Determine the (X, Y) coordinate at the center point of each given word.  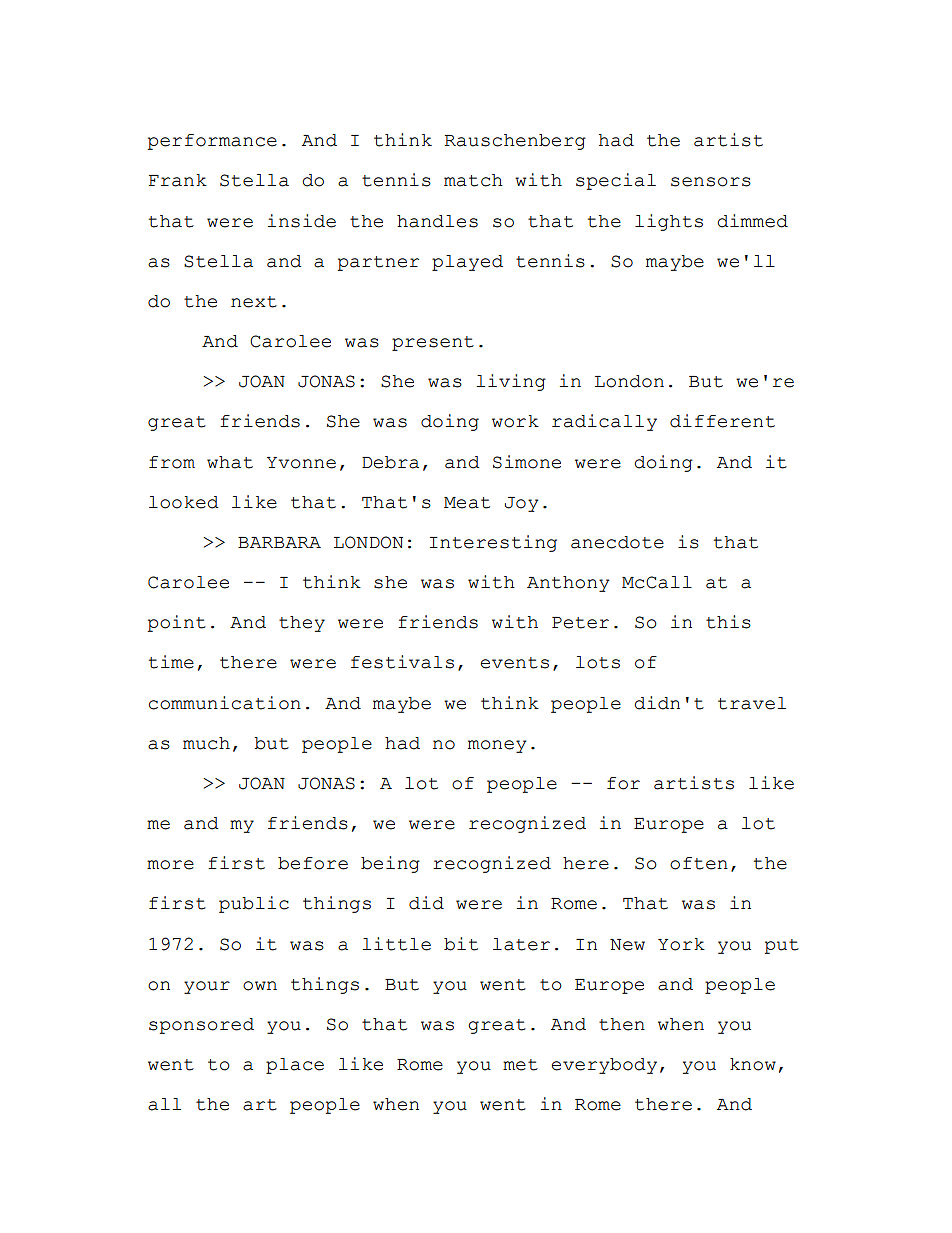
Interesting (493, 543)
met (520, 1065)
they (302, 624)
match (473, 180)
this (728, 622)
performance (212, 142)
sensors (711, 182)
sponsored (201, 1026)
